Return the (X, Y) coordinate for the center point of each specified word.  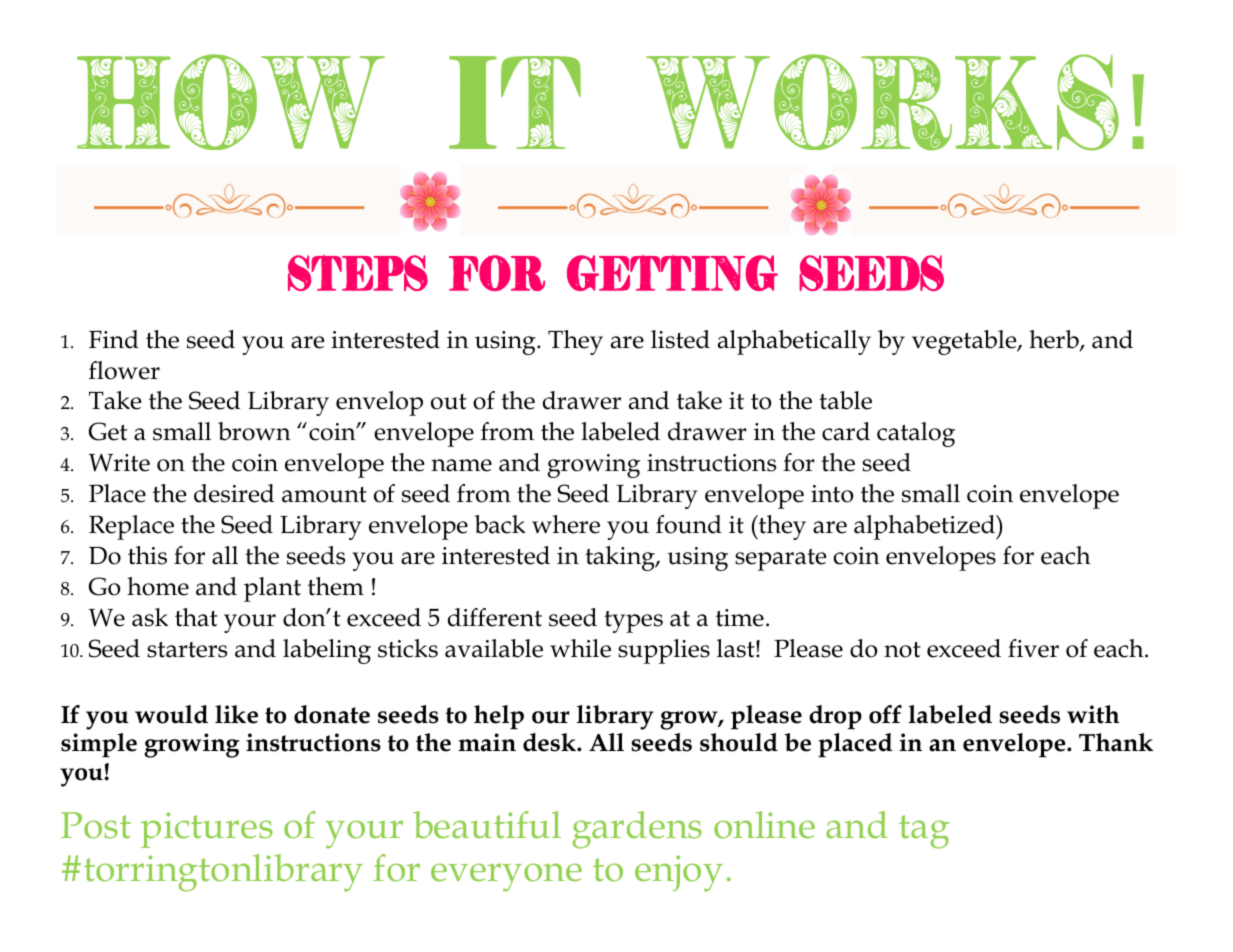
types (633, 622)
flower (124, 370)
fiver (1033, 648)
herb (1055, 340)
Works (882, 102)
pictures (207, 830)
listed (680, 339)
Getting (672, 272)
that (196, 617)
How (231, 102)
